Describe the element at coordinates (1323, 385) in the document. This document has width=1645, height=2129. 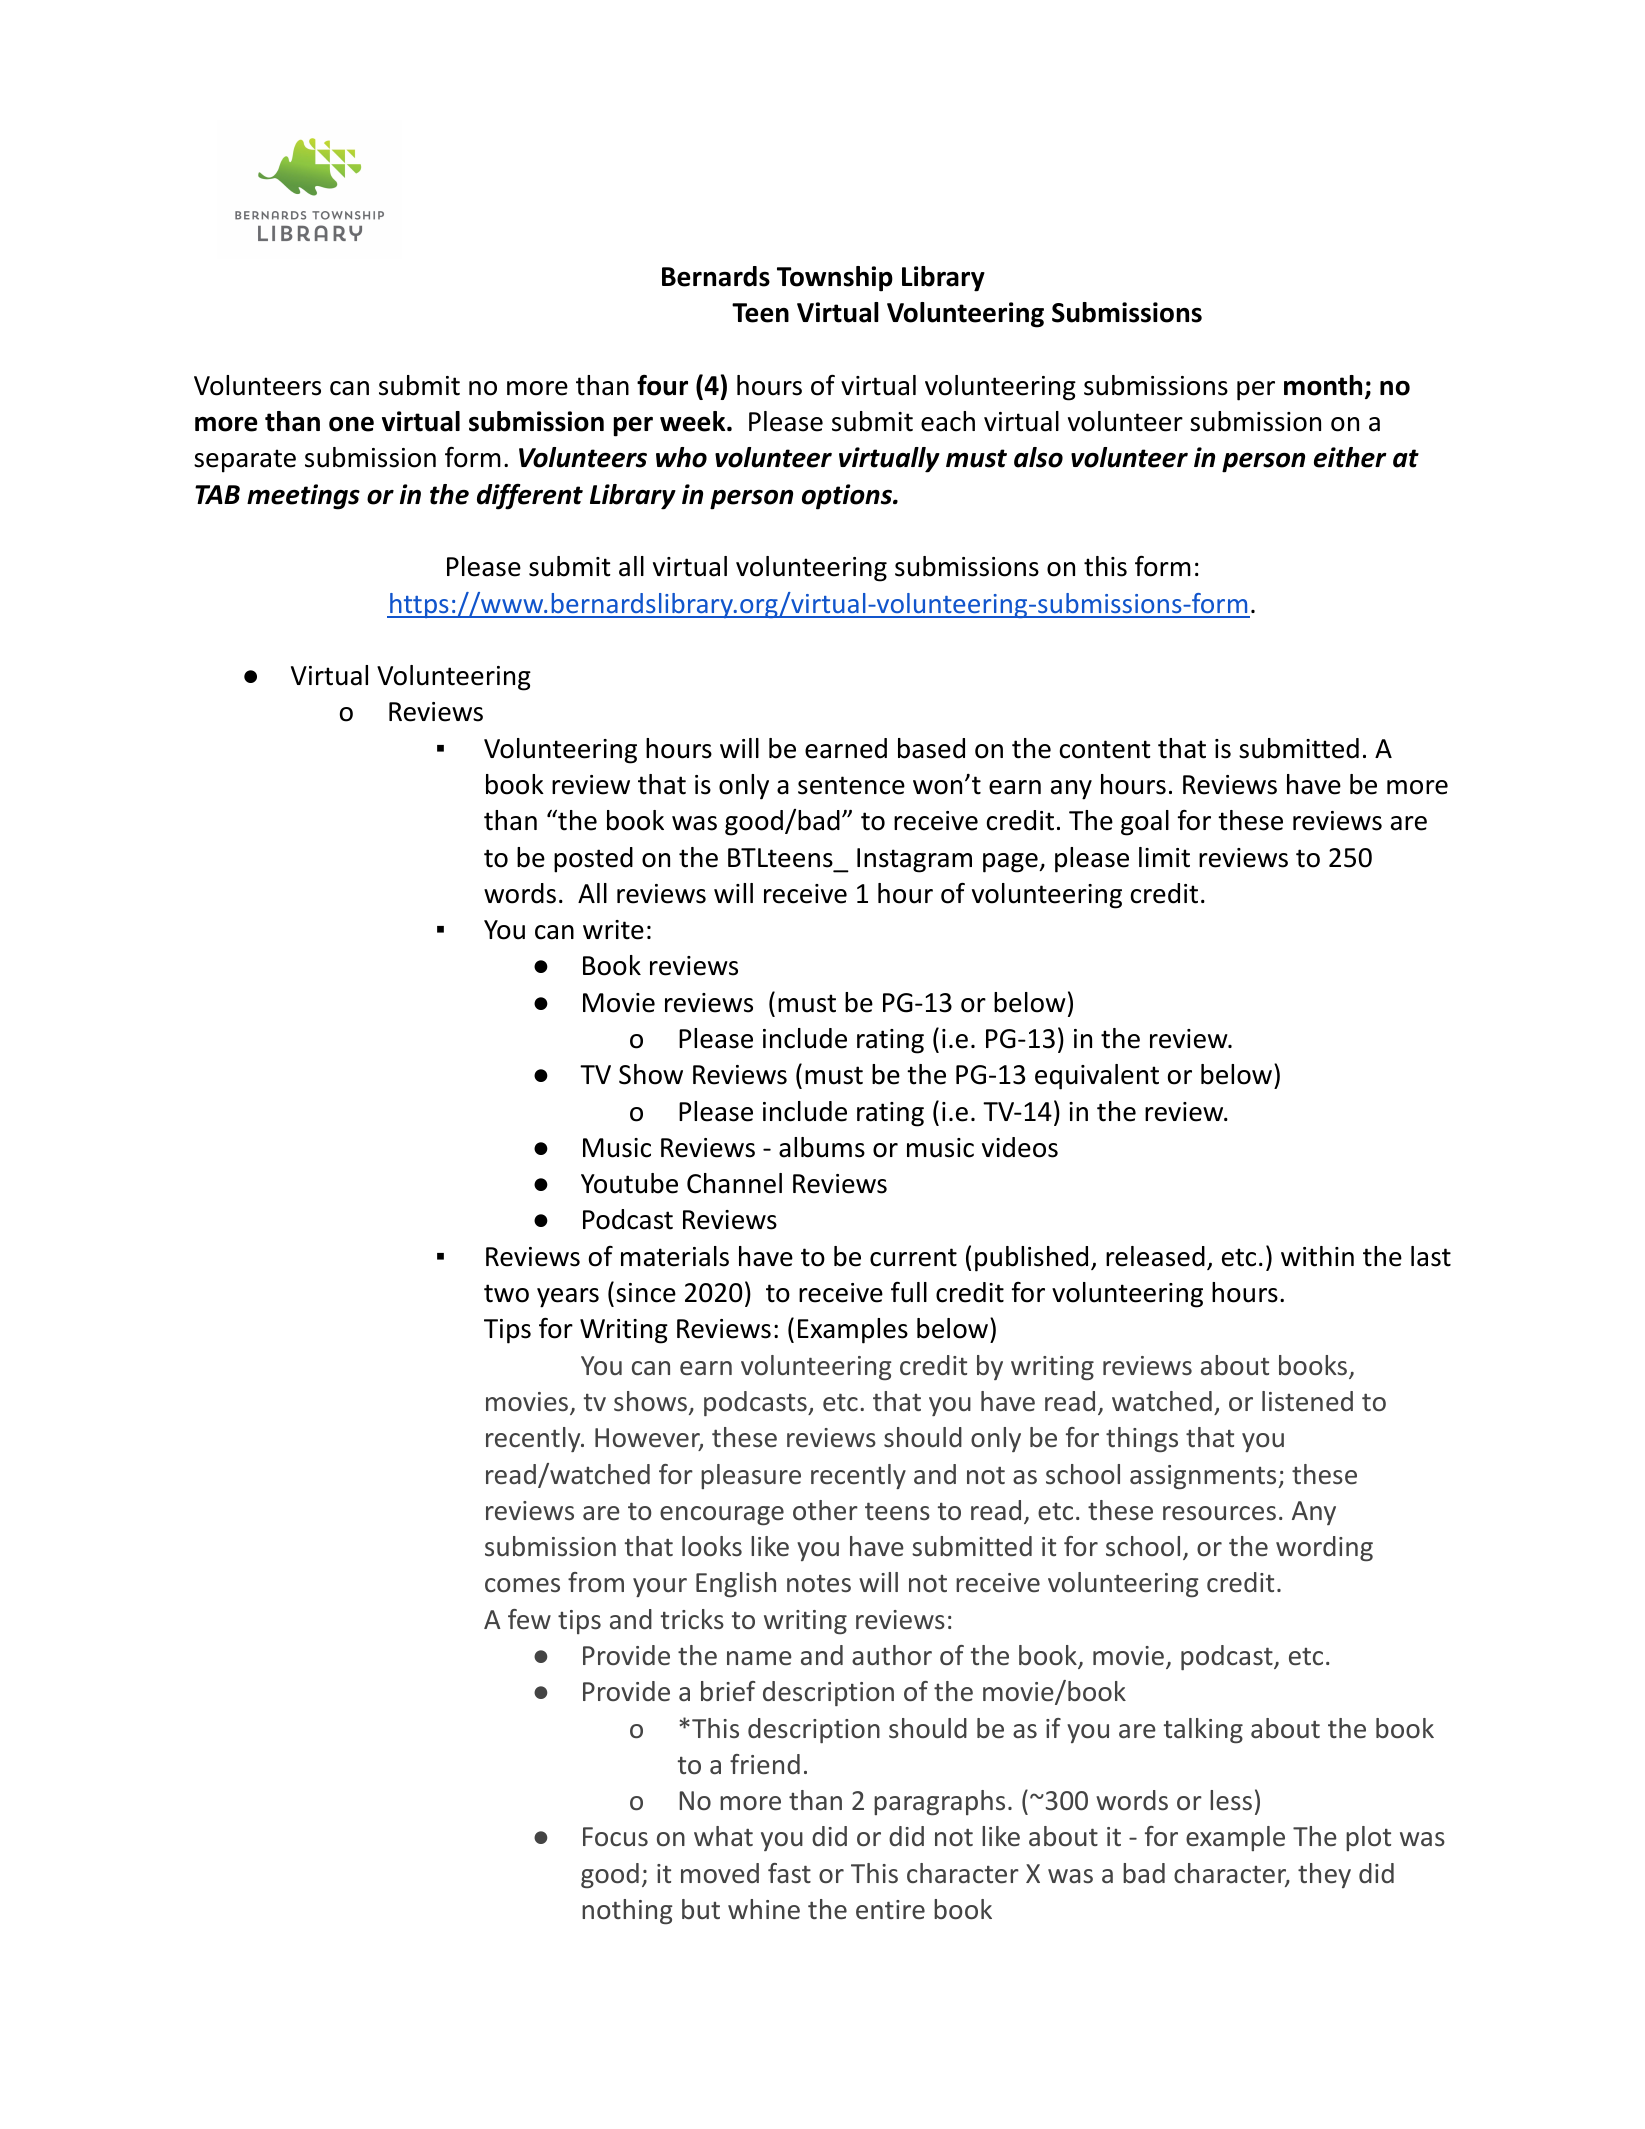
I see `month` at that location.
